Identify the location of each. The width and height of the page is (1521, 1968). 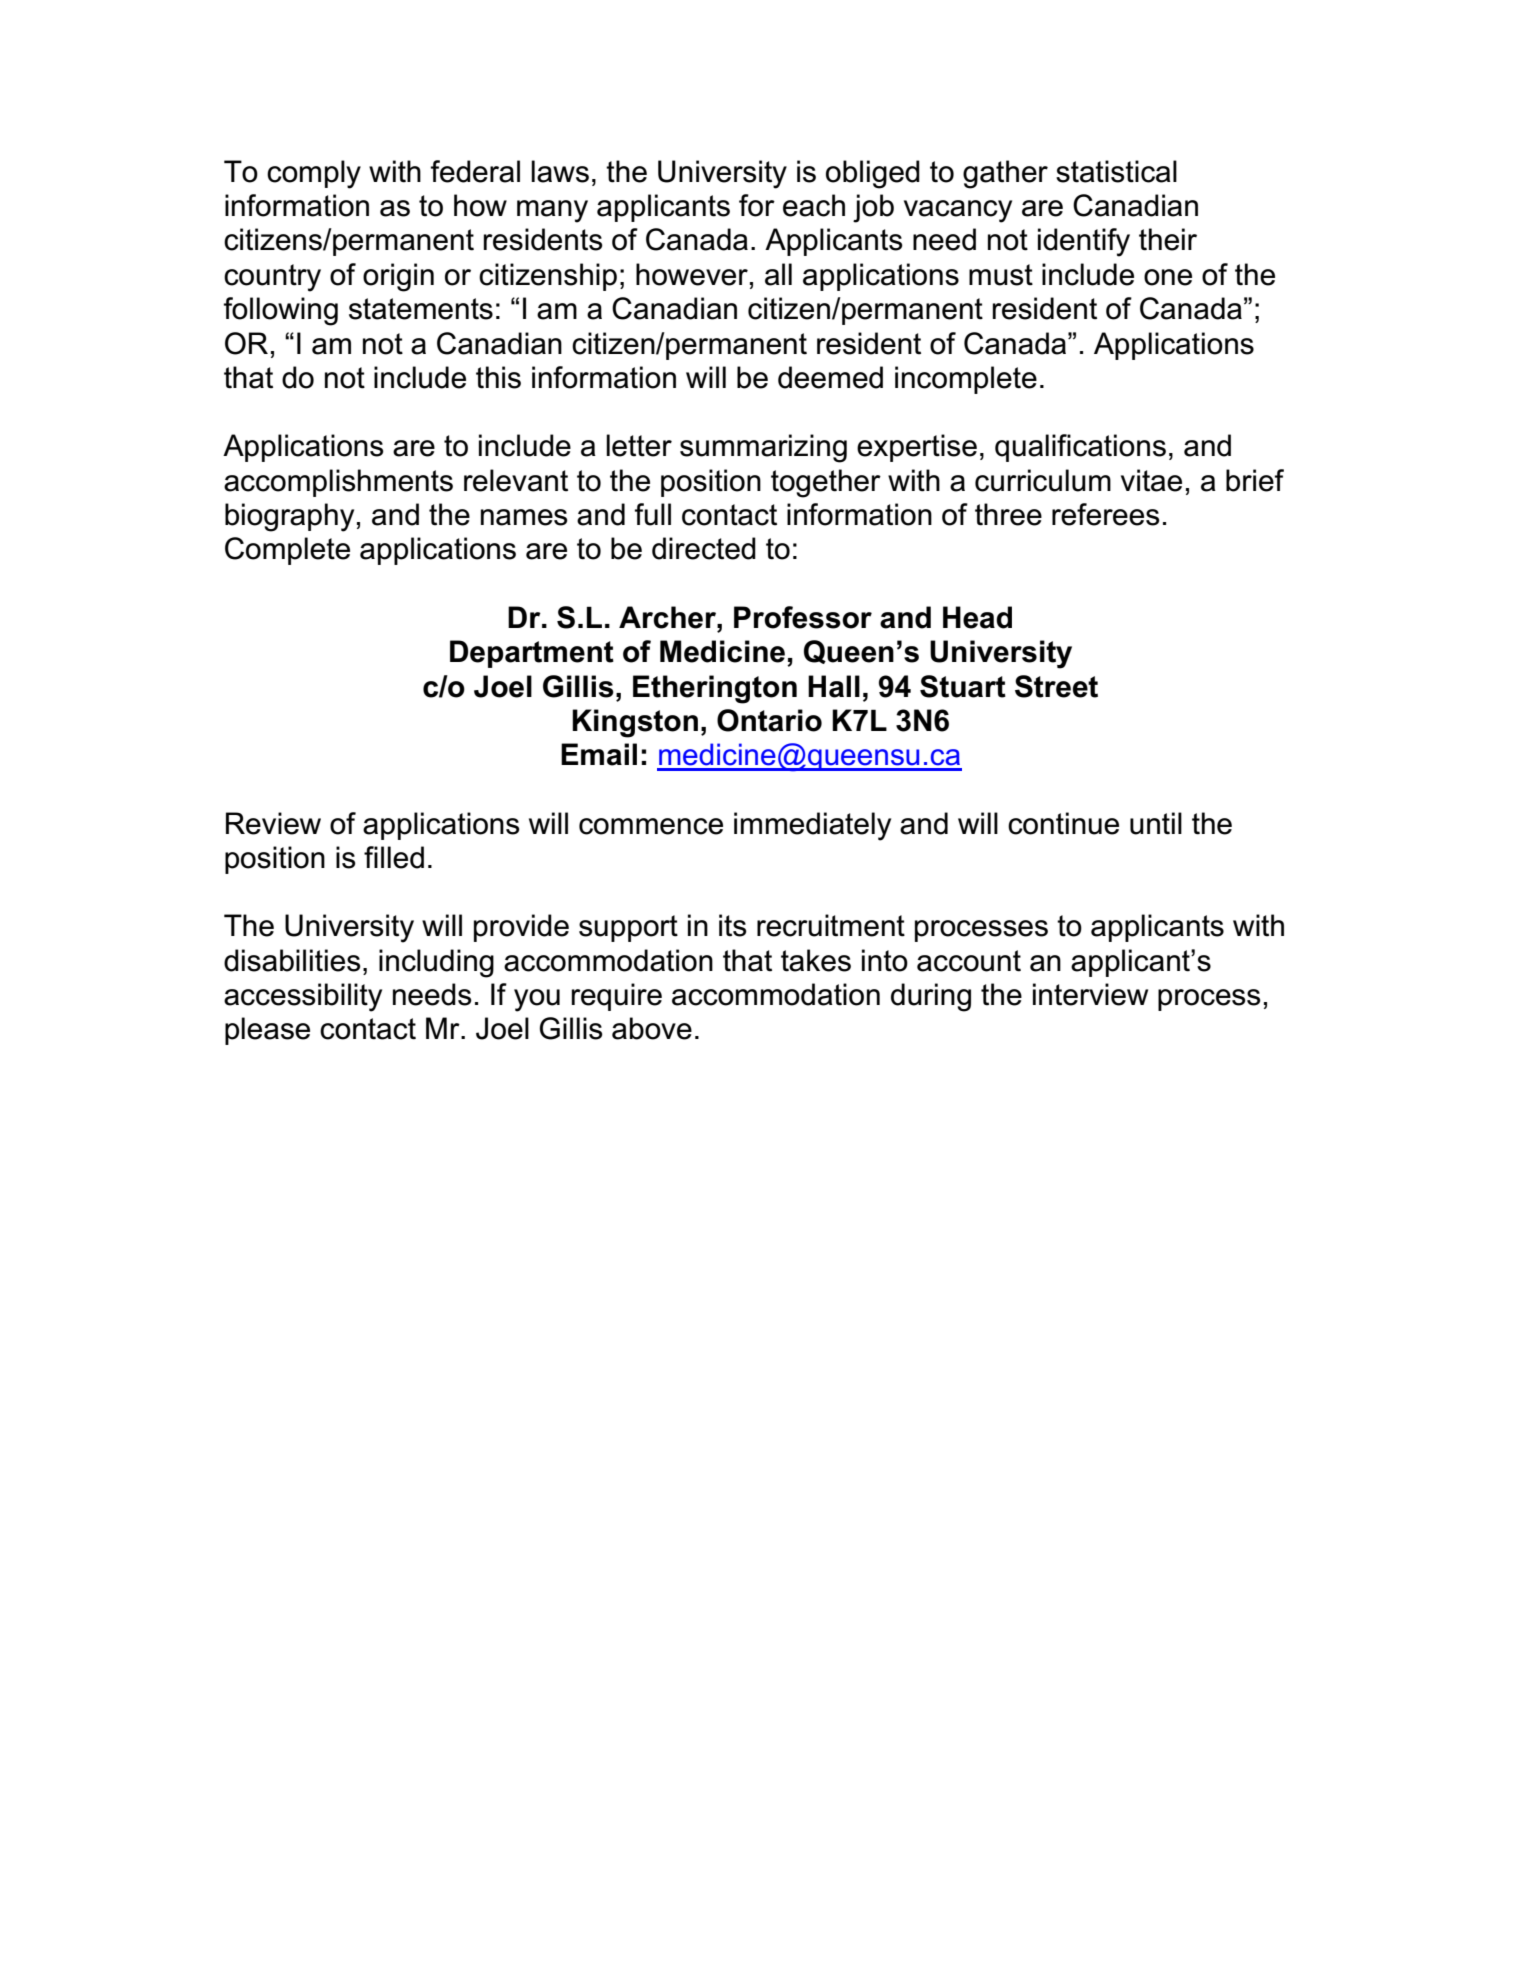
(814, 205).
